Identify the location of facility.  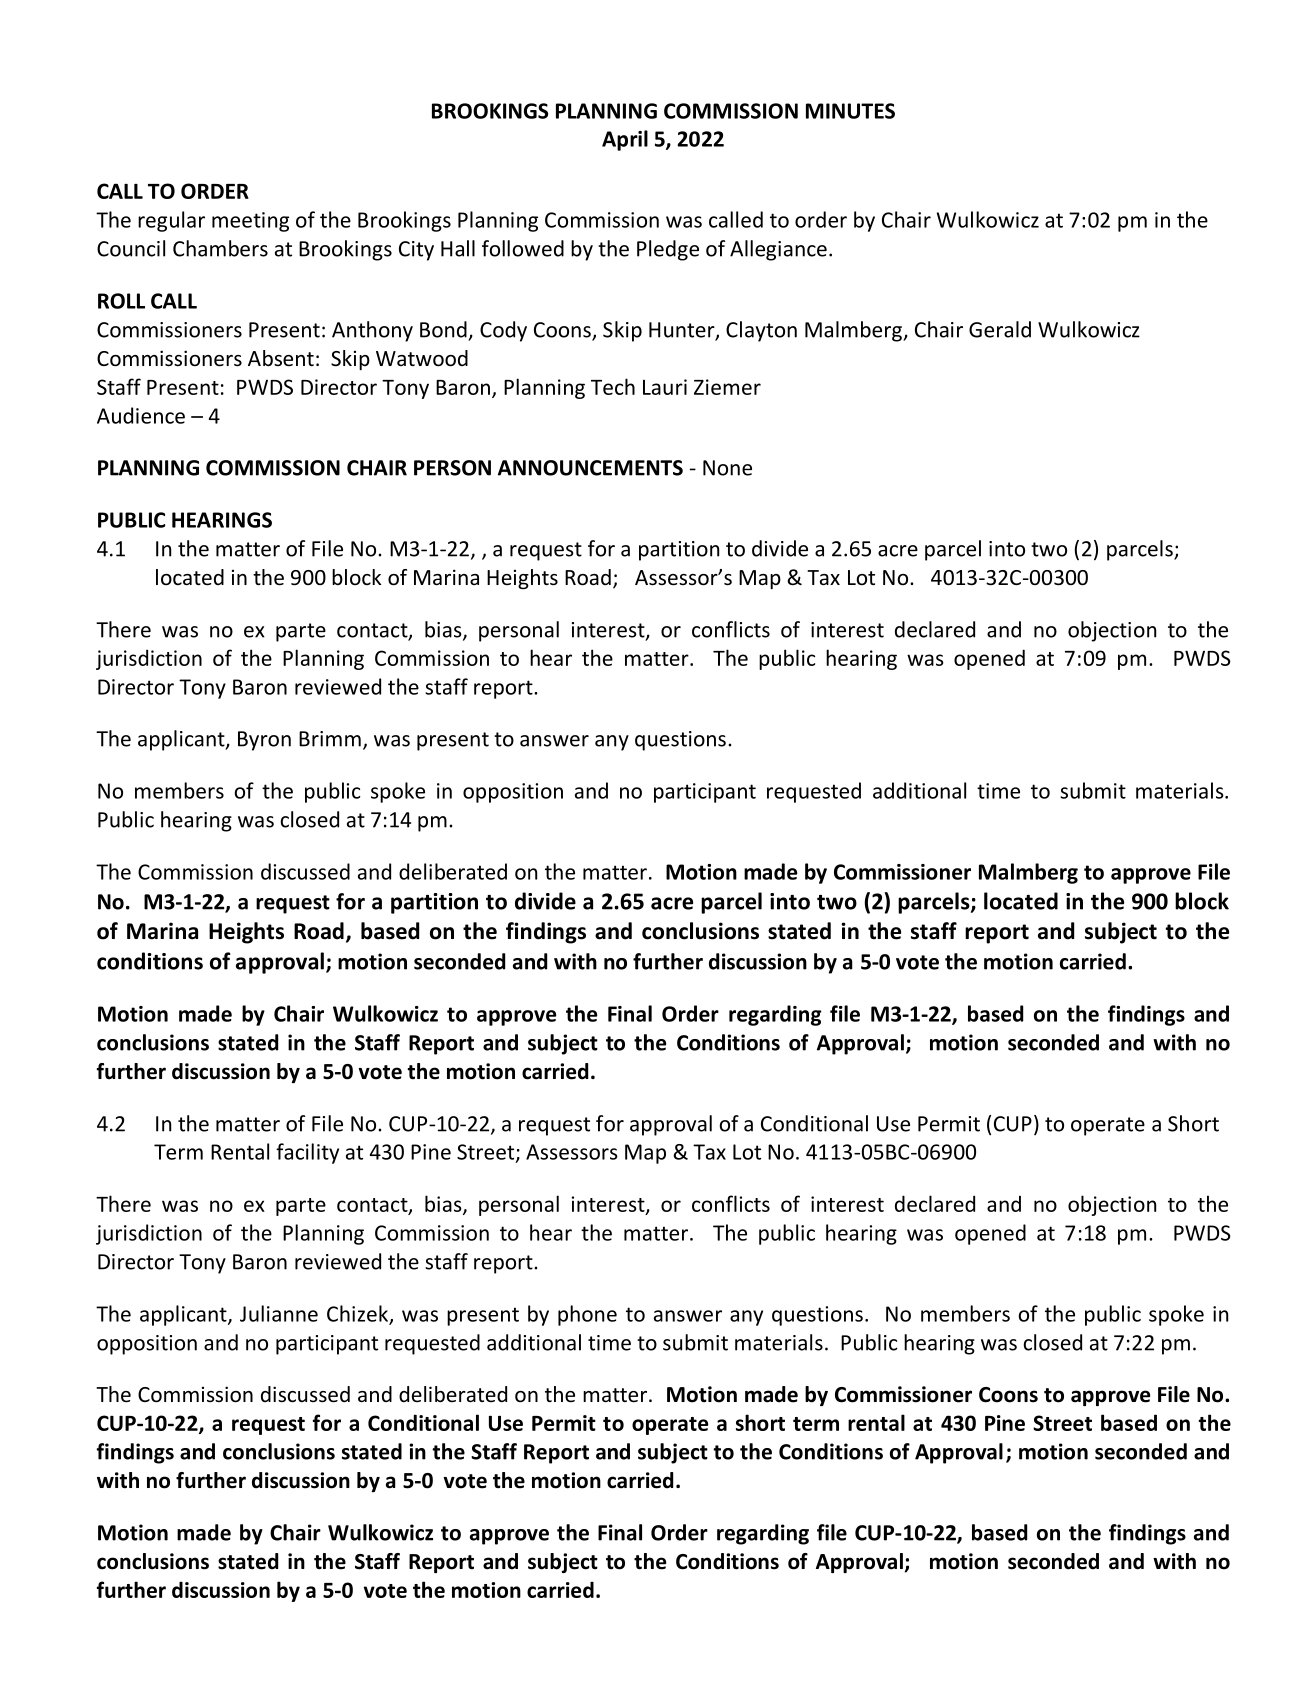
(307, 1153).
